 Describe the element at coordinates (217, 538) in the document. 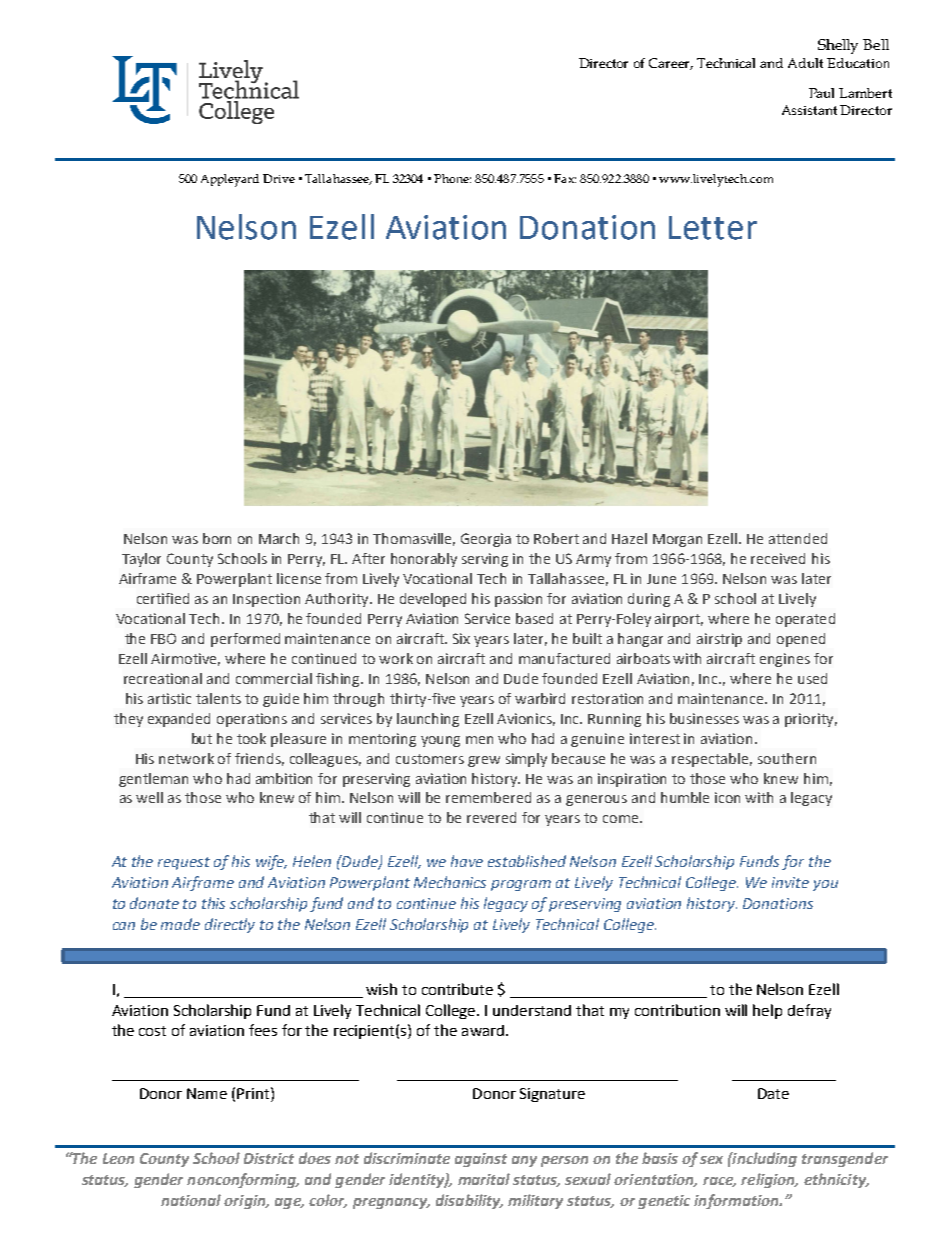

I see `born` at that location.
